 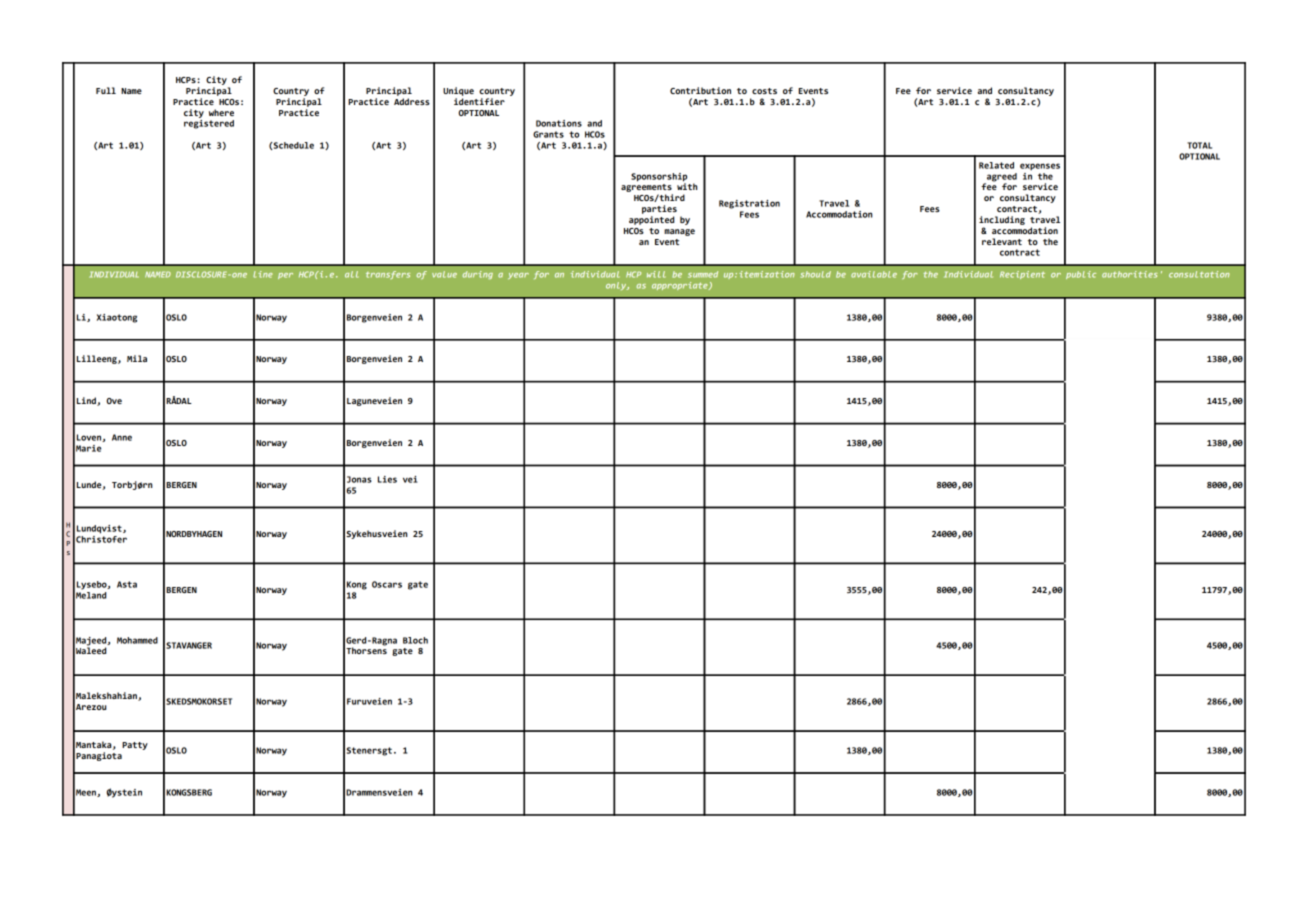 What do you see at coordinates (1199, 145) in the image?
I see `TOTAL` at bounding box center [1199, 145].
